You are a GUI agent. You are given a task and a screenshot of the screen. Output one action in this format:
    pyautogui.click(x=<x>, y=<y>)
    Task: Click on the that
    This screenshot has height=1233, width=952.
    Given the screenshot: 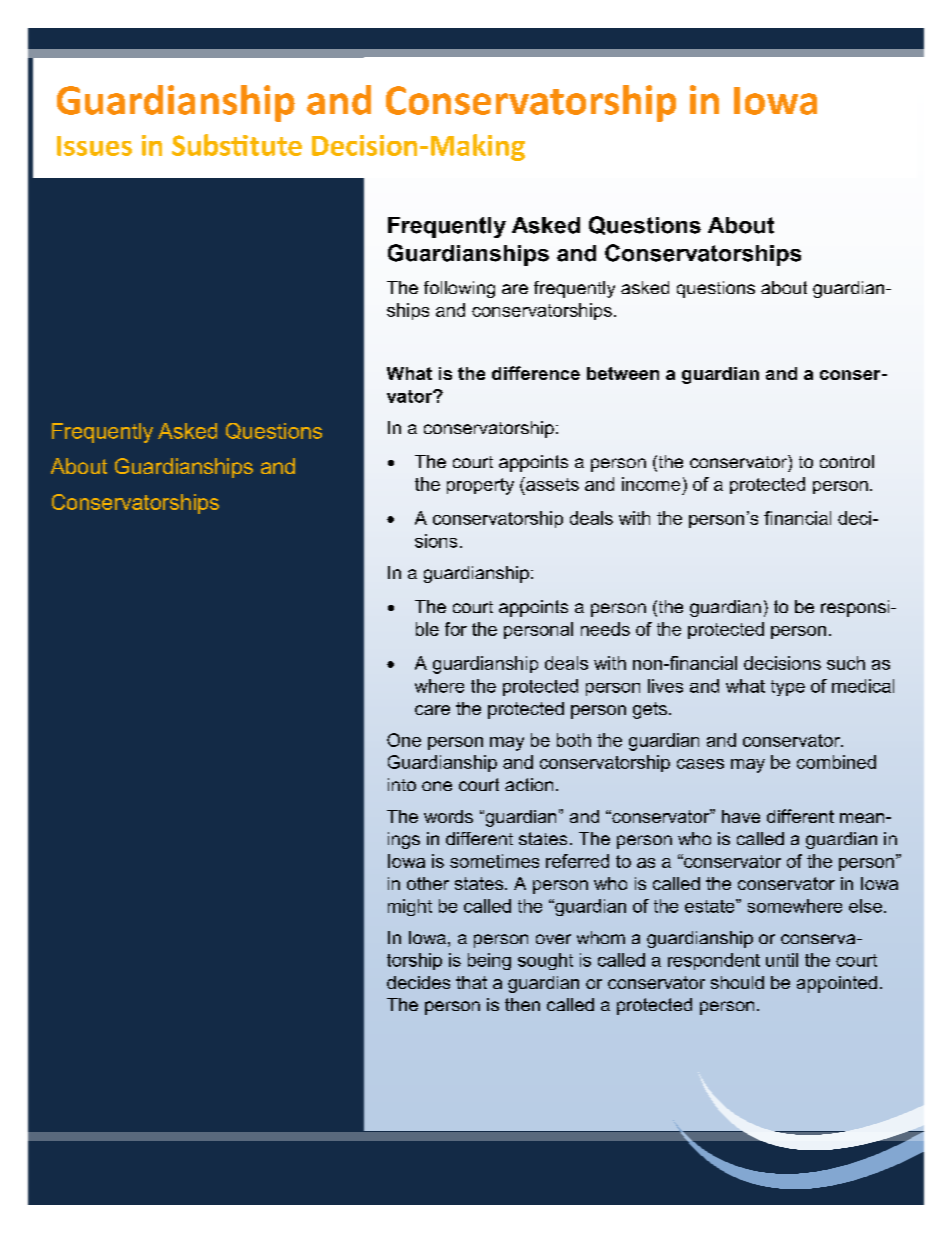 What is the action you would take?
    pyautogui.click(x=471, y=982)
